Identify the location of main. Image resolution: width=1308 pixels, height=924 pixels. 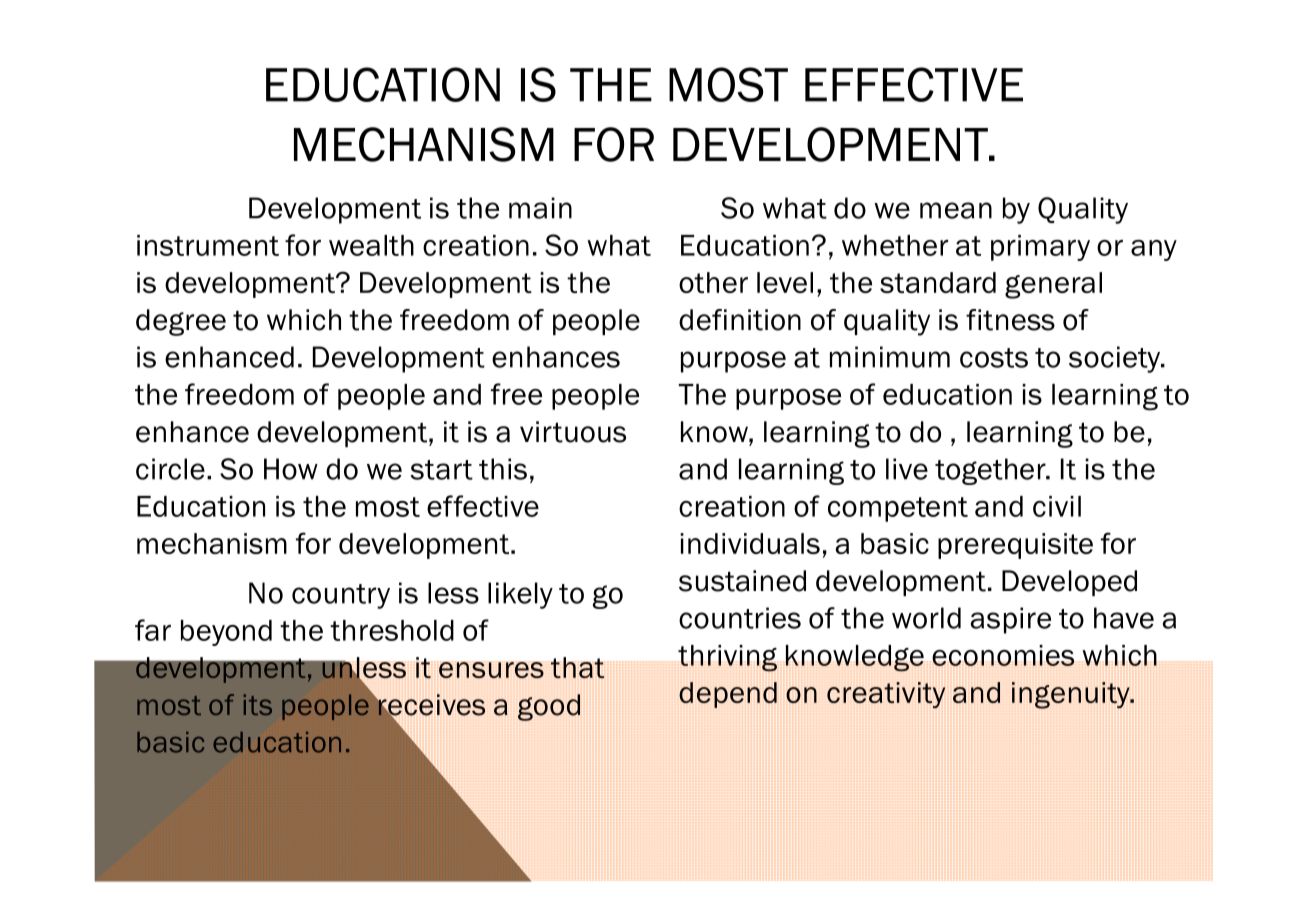
(540, 208).
